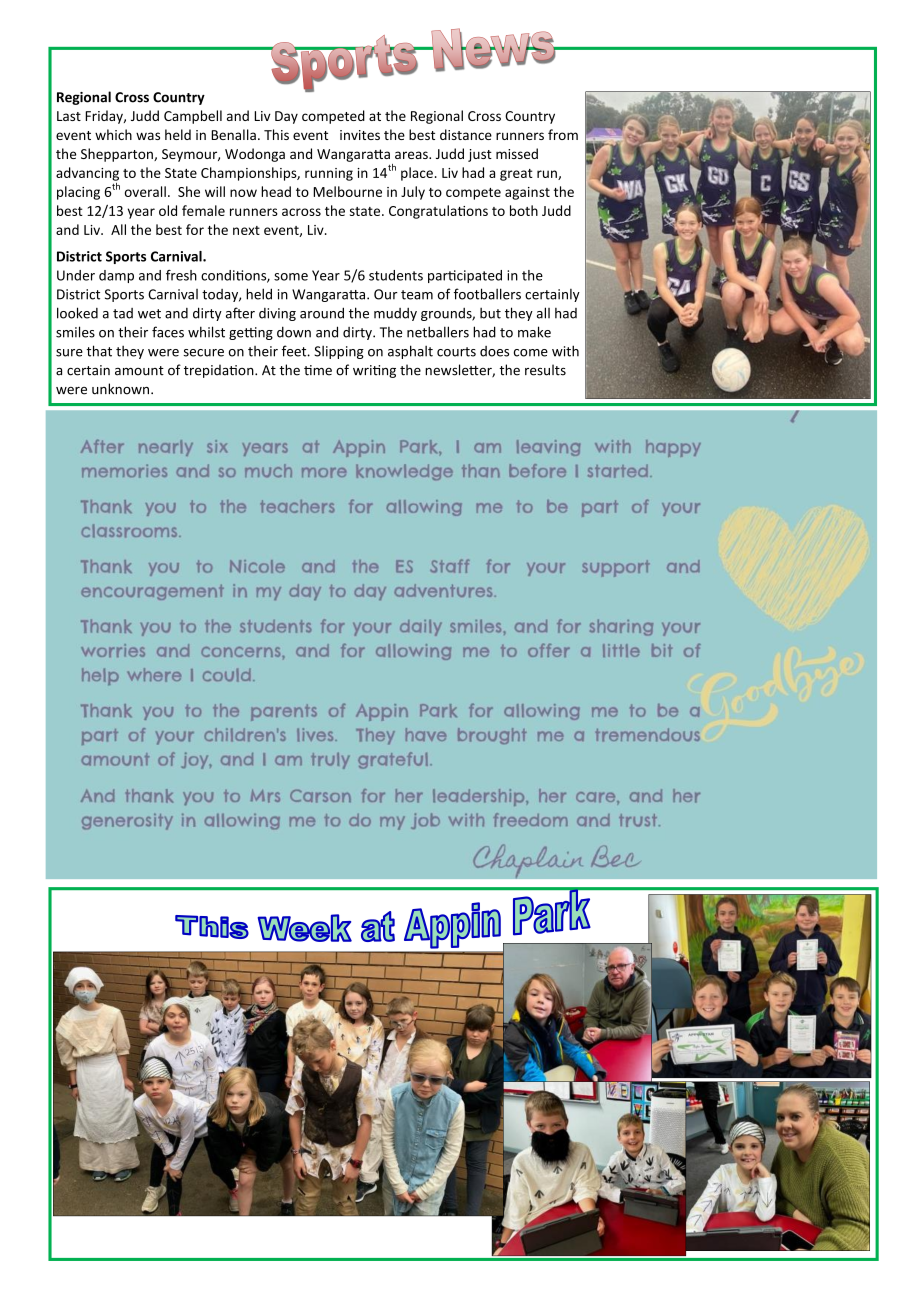  What do you see at coordinates (524, 210) in the screenshot?
I see `both` at bounding box center [524, 210].
